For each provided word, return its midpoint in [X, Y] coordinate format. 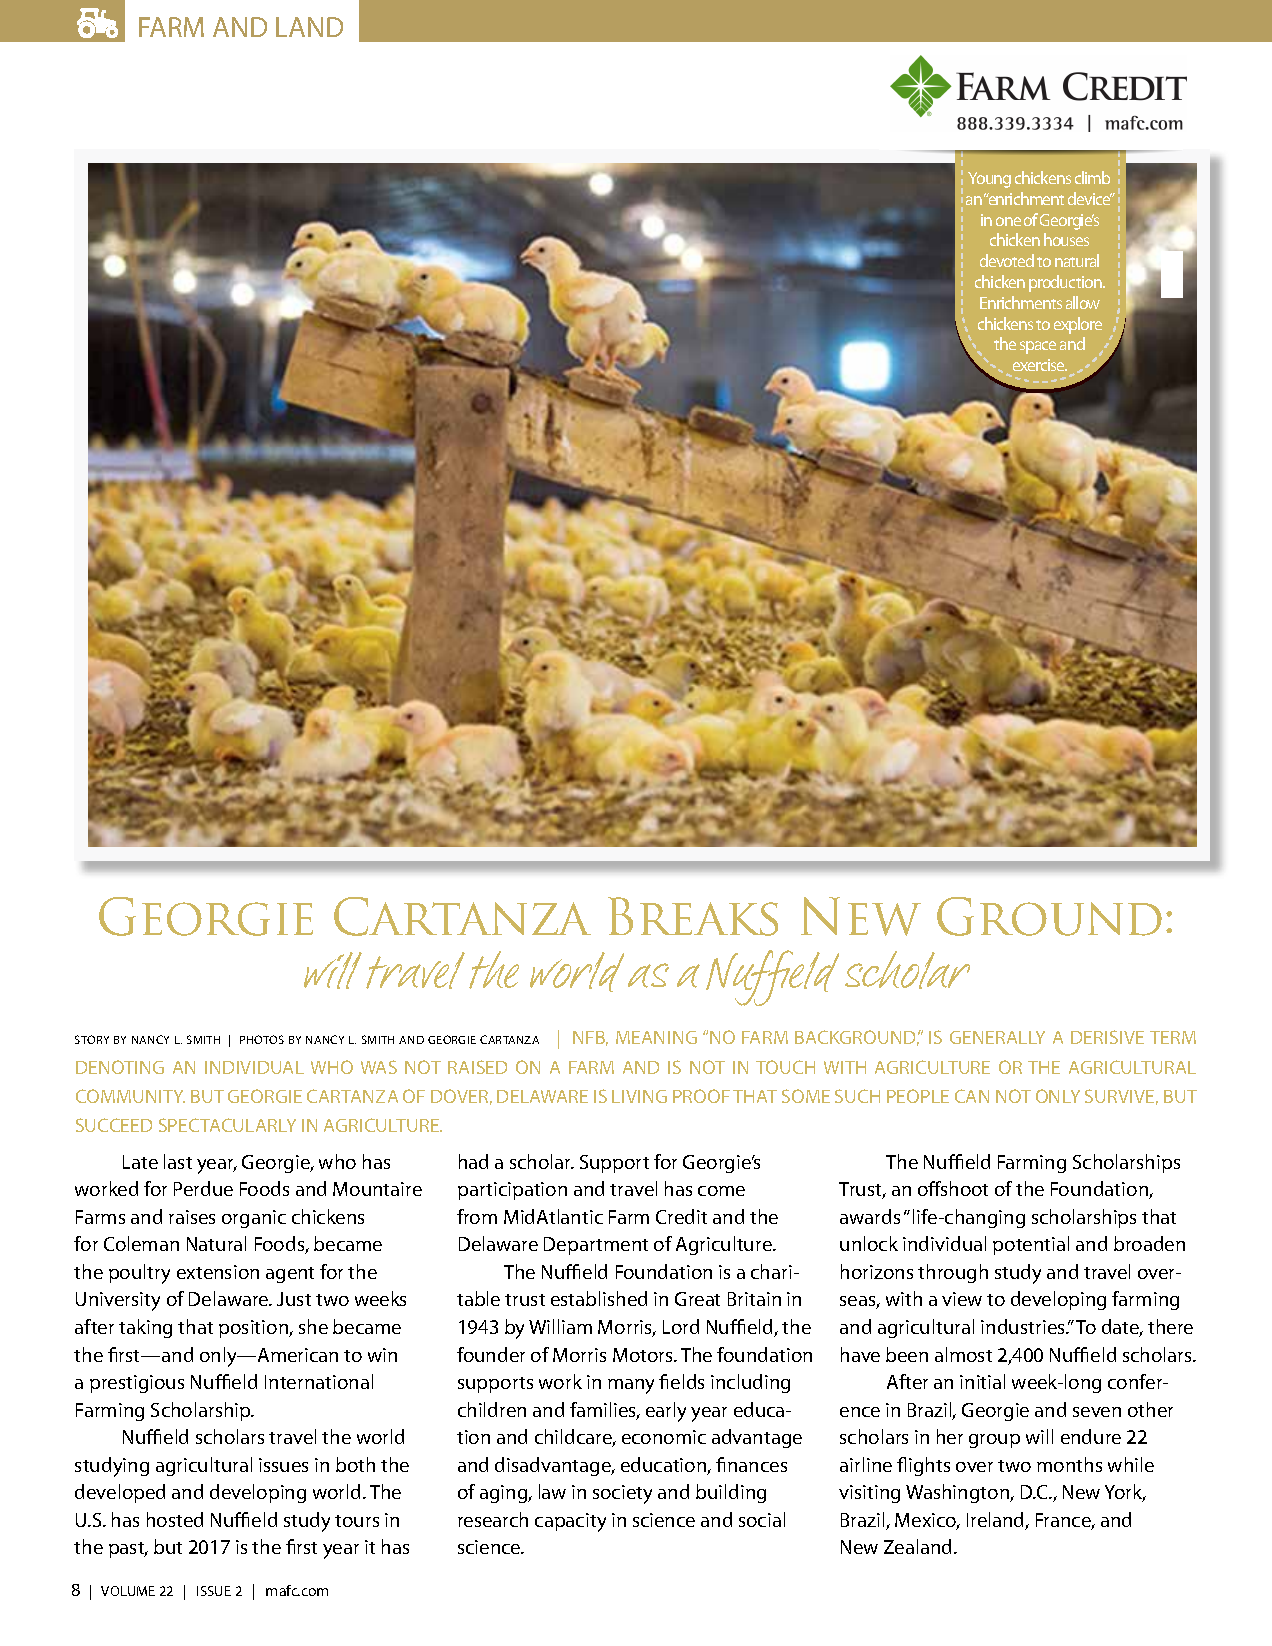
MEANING [656, 1037]
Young [989, 180]
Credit [681, 1216]
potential [1031, 1245]
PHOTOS [262, 1039]
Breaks [693, 916]
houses [1066, 239]
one [1008, 221]
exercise [1040, 365]
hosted [175, 1519]
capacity [570, 1522]
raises [192, 1217]
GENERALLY [997, 1037]
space [1038, 347]
